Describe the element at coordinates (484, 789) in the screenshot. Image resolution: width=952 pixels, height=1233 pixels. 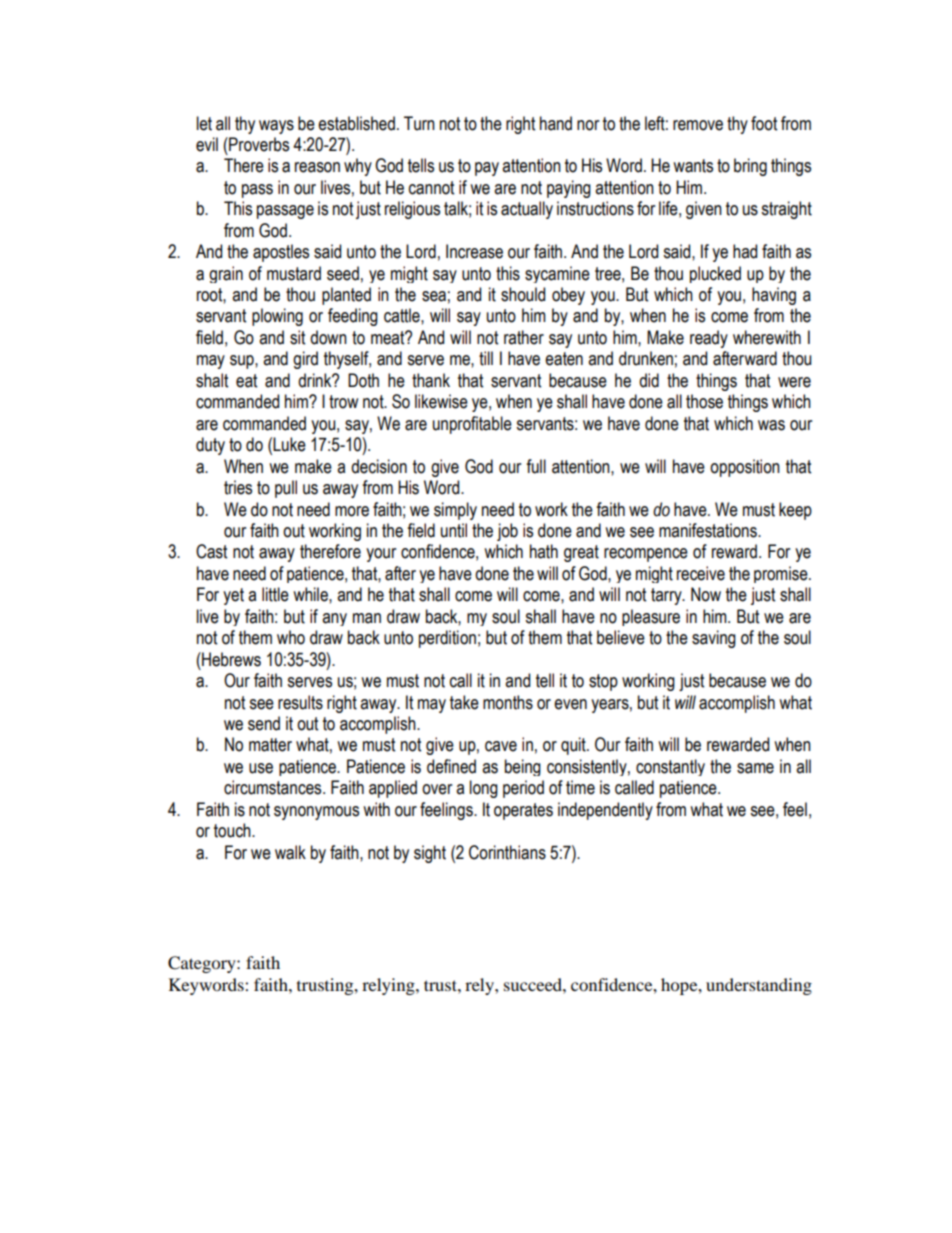
I see `long` at that location.
